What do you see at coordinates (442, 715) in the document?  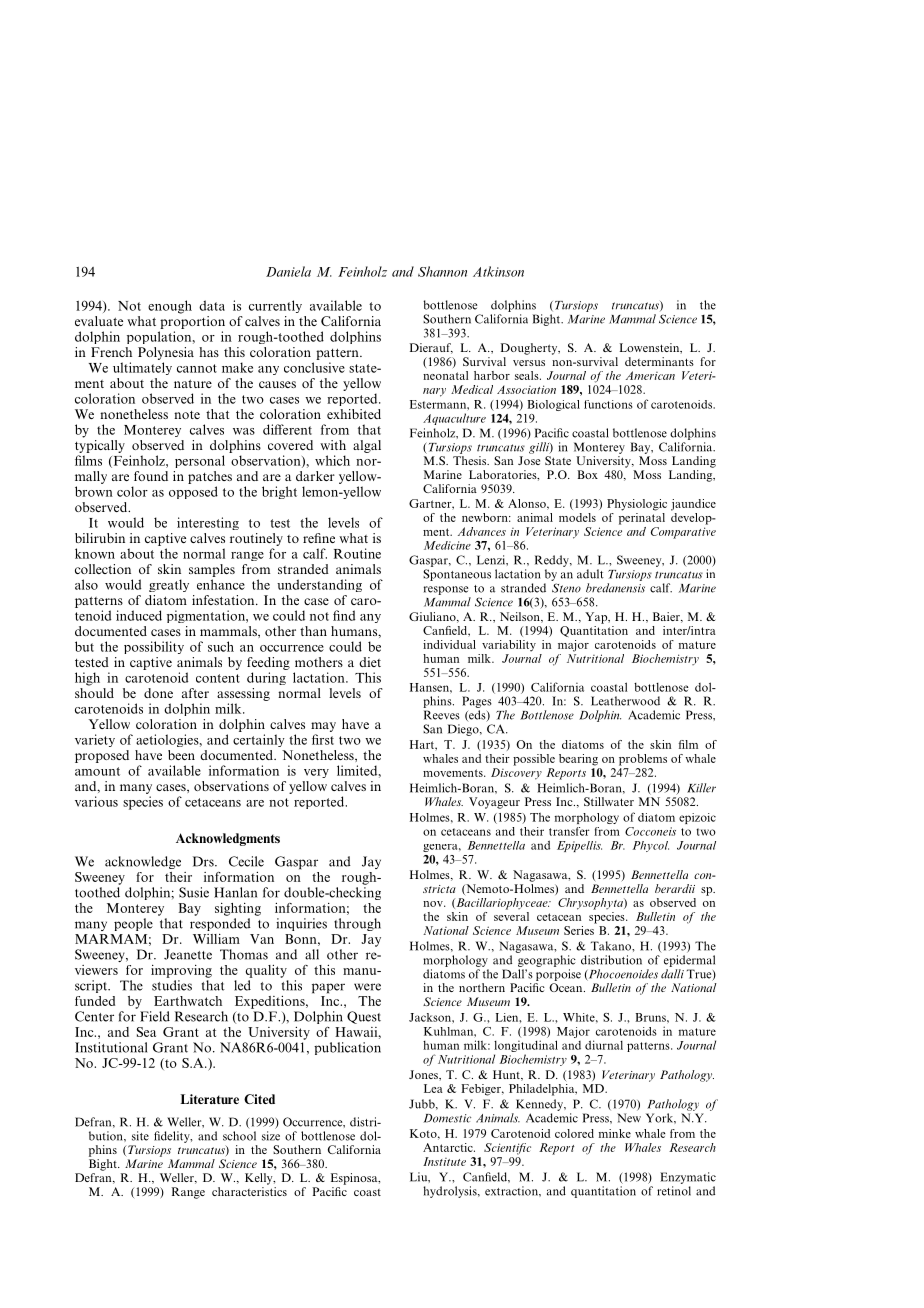 I see `Reeves` at bounding box center [442, 715].
